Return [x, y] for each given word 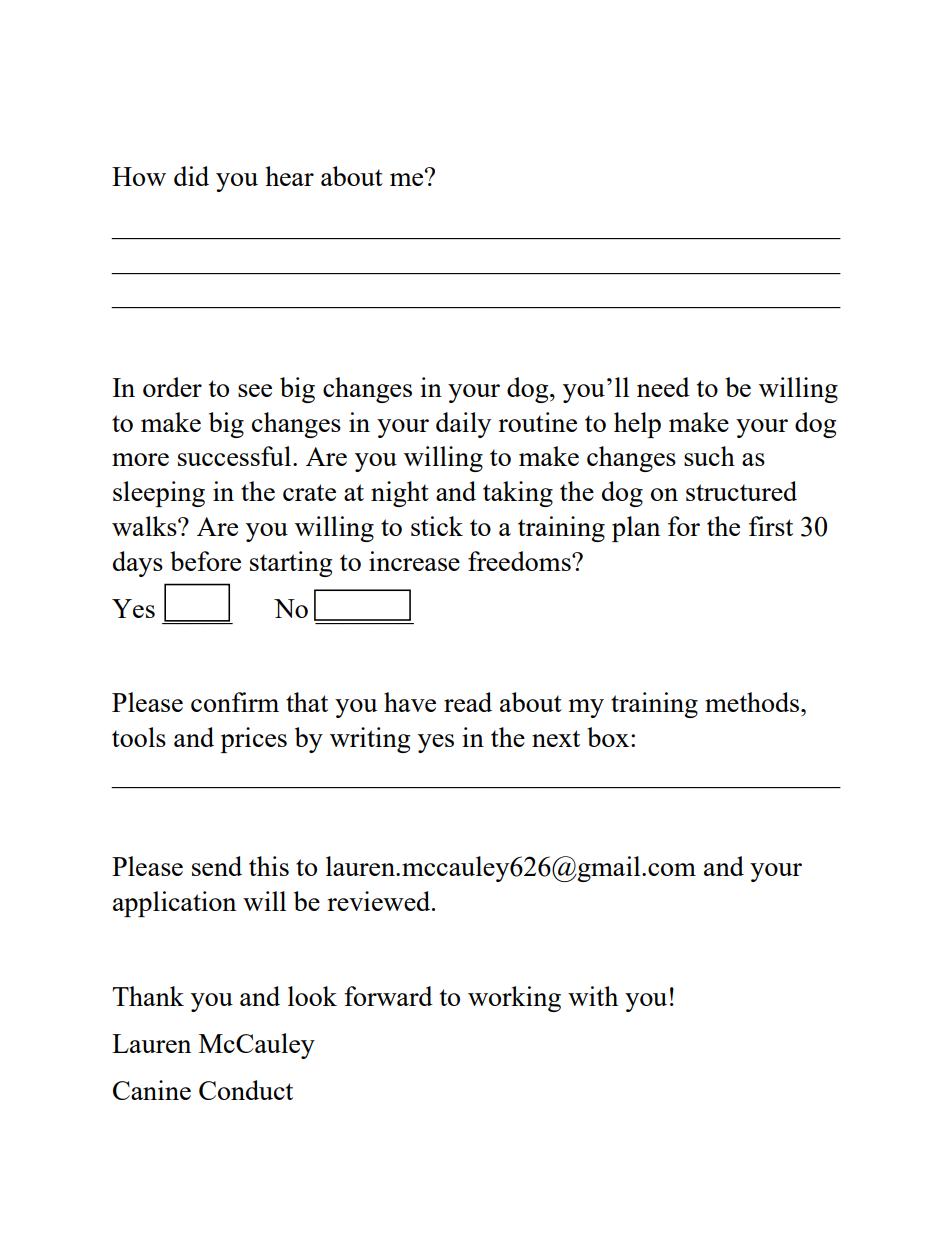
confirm [235, 702]
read [468, 702]
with [593, 996]
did [191, 176]
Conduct [246, 1090]
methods [753, 702]
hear [289, 176]
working [514, 999]
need [663, 387]
